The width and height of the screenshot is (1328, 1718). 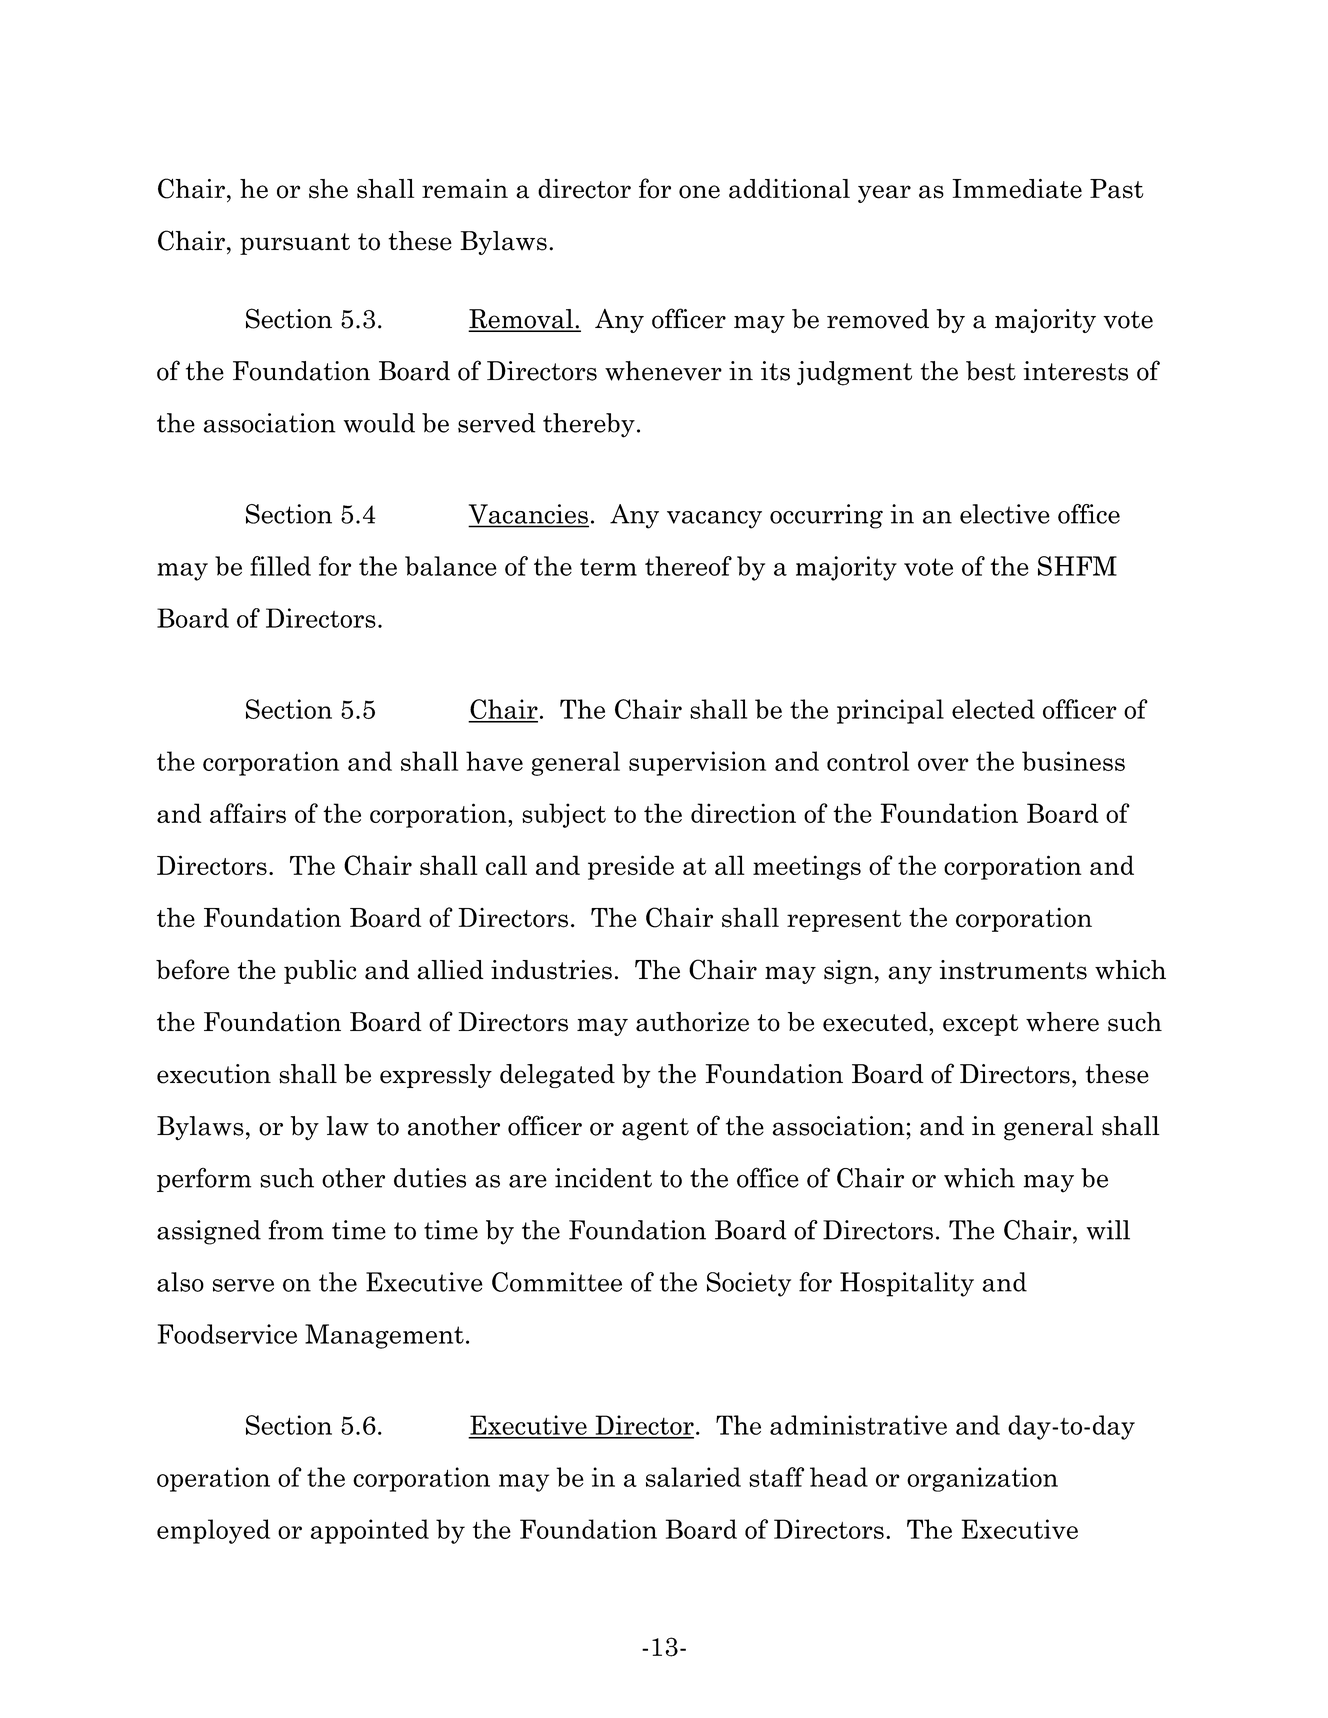 What do you see at coordinates (213, 1479) in the screenshot?
I see `operation` at bounding box center [213, 1479].
